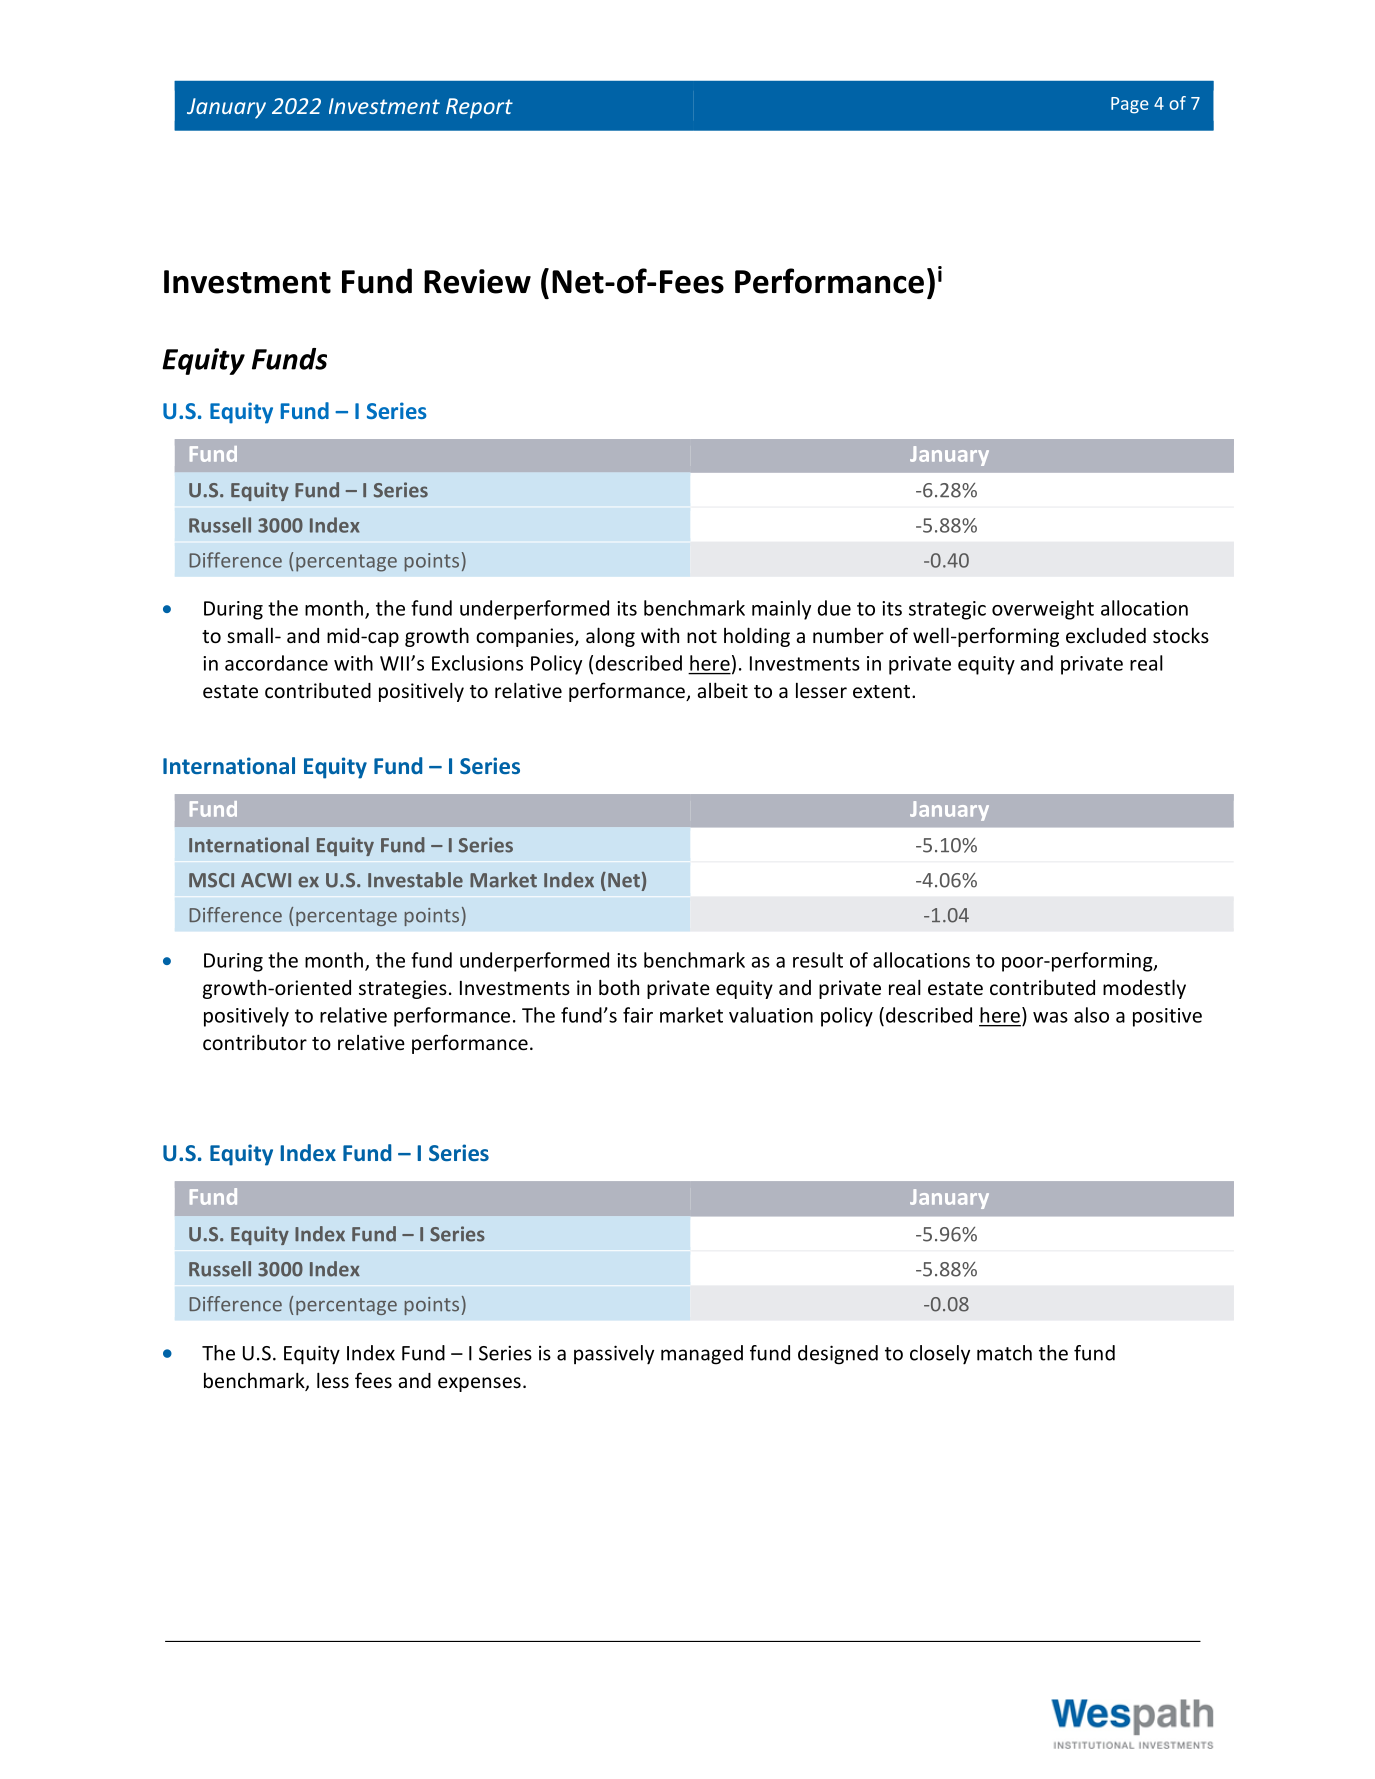 The height and width of the document is (1779, 1375). Describe the element at coordinates (1091, 1015) in the document. I see `also` at that location.
